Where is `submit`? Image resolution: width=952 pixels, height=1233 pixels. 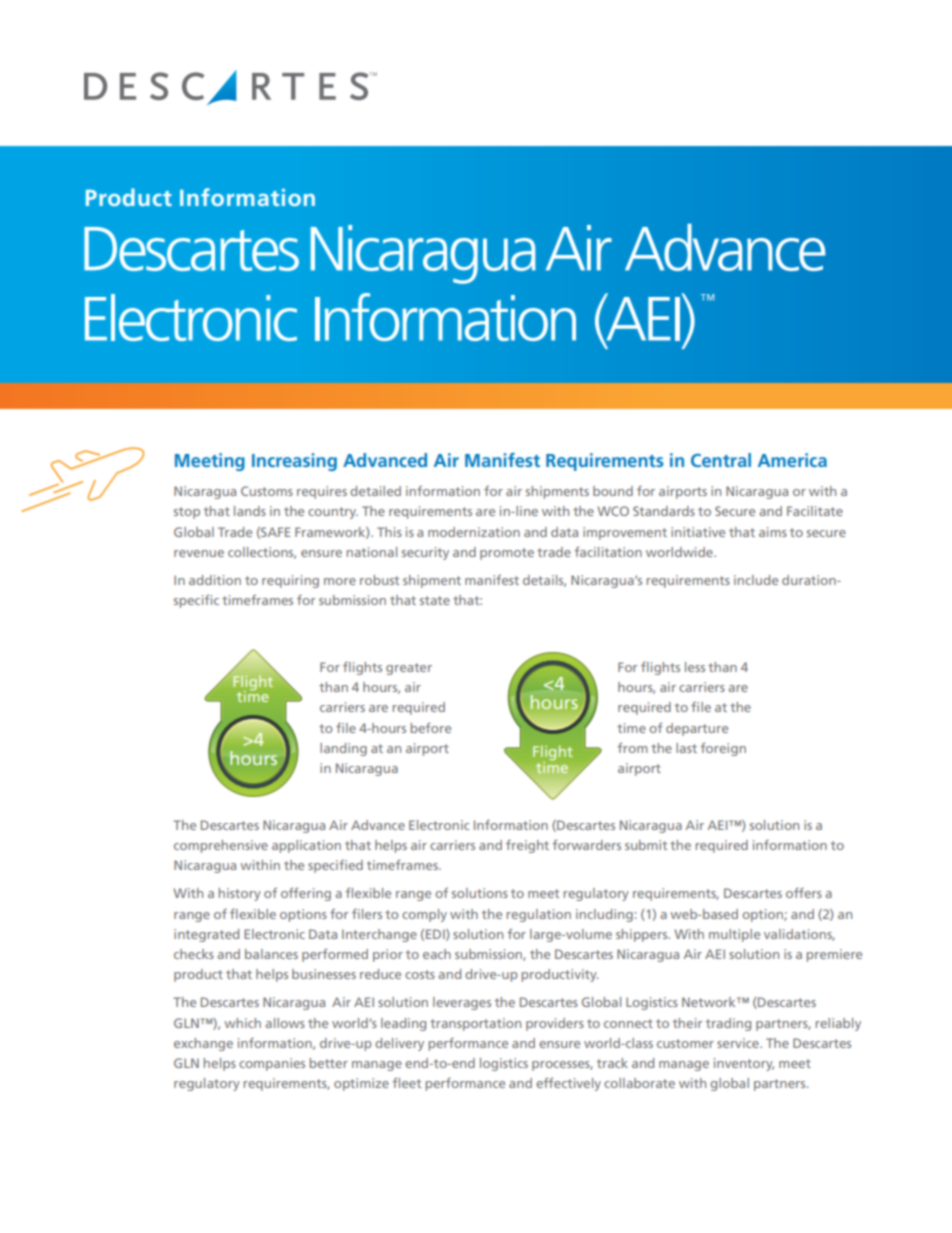
submit is located at coordinates (646, 845).
